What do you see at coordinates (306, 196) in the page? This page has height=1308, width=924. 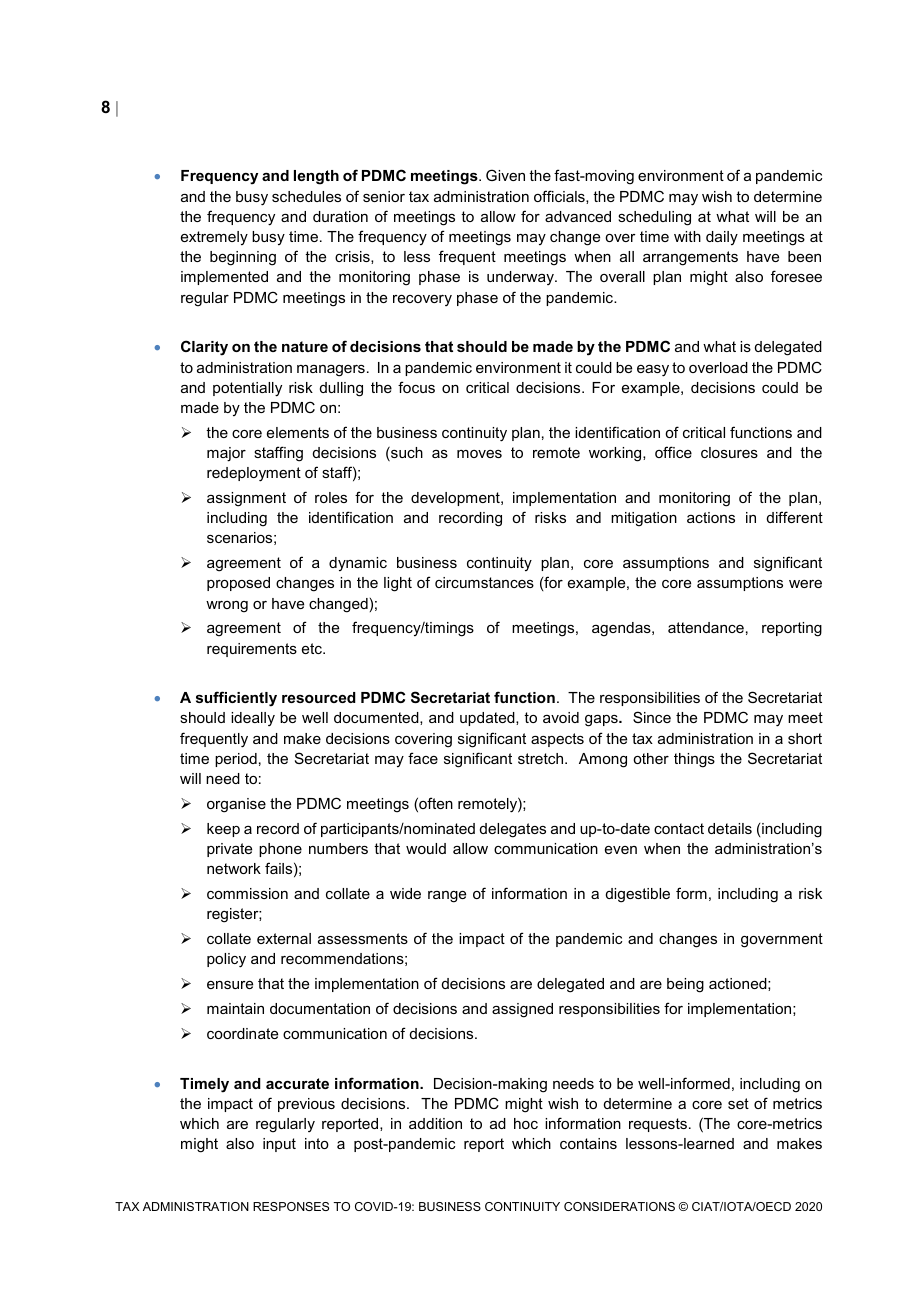 I see `schedules` at bounding box center [306, 196].
